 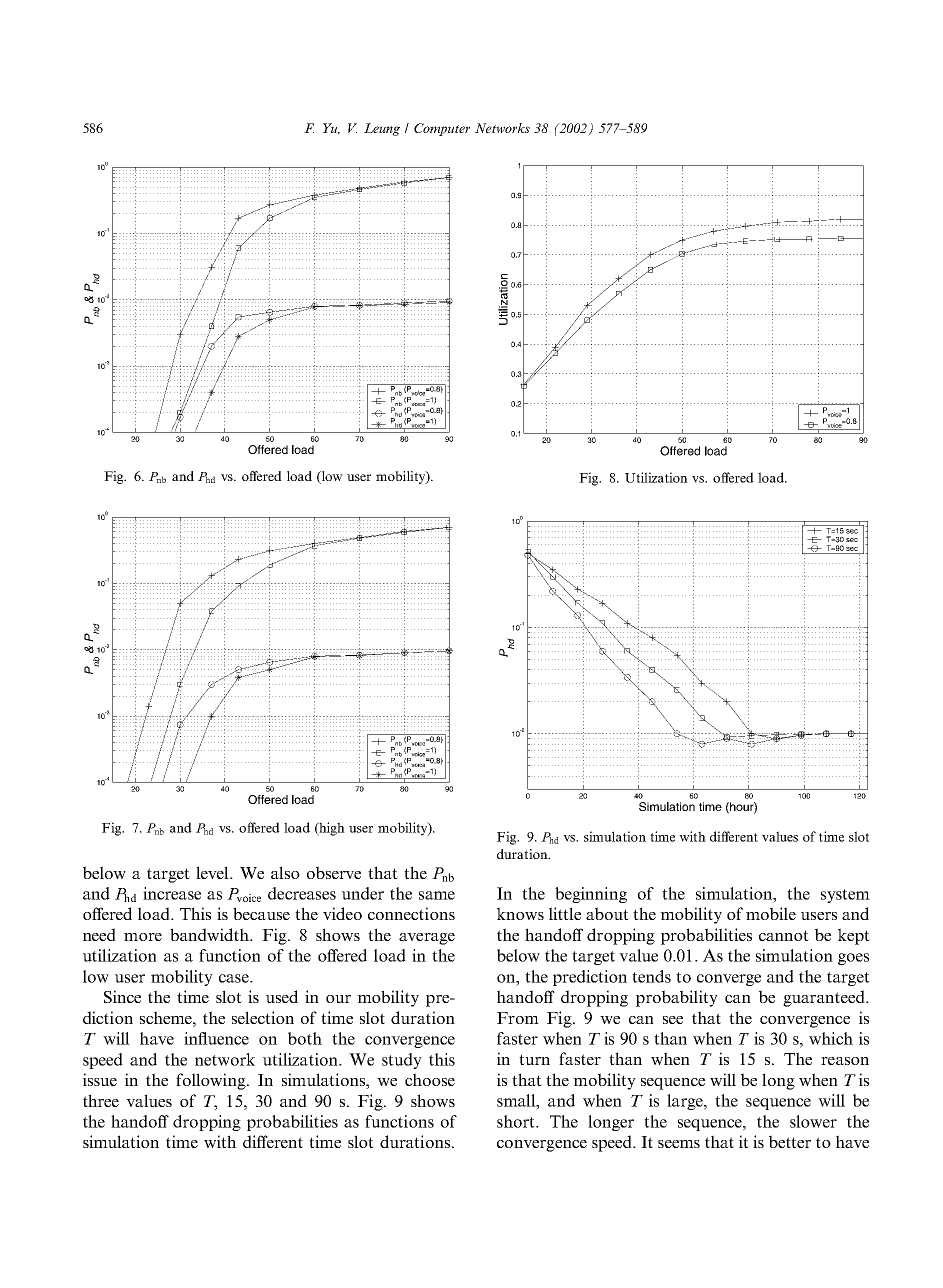 I want to click on system, so click(x=845, y=896).
